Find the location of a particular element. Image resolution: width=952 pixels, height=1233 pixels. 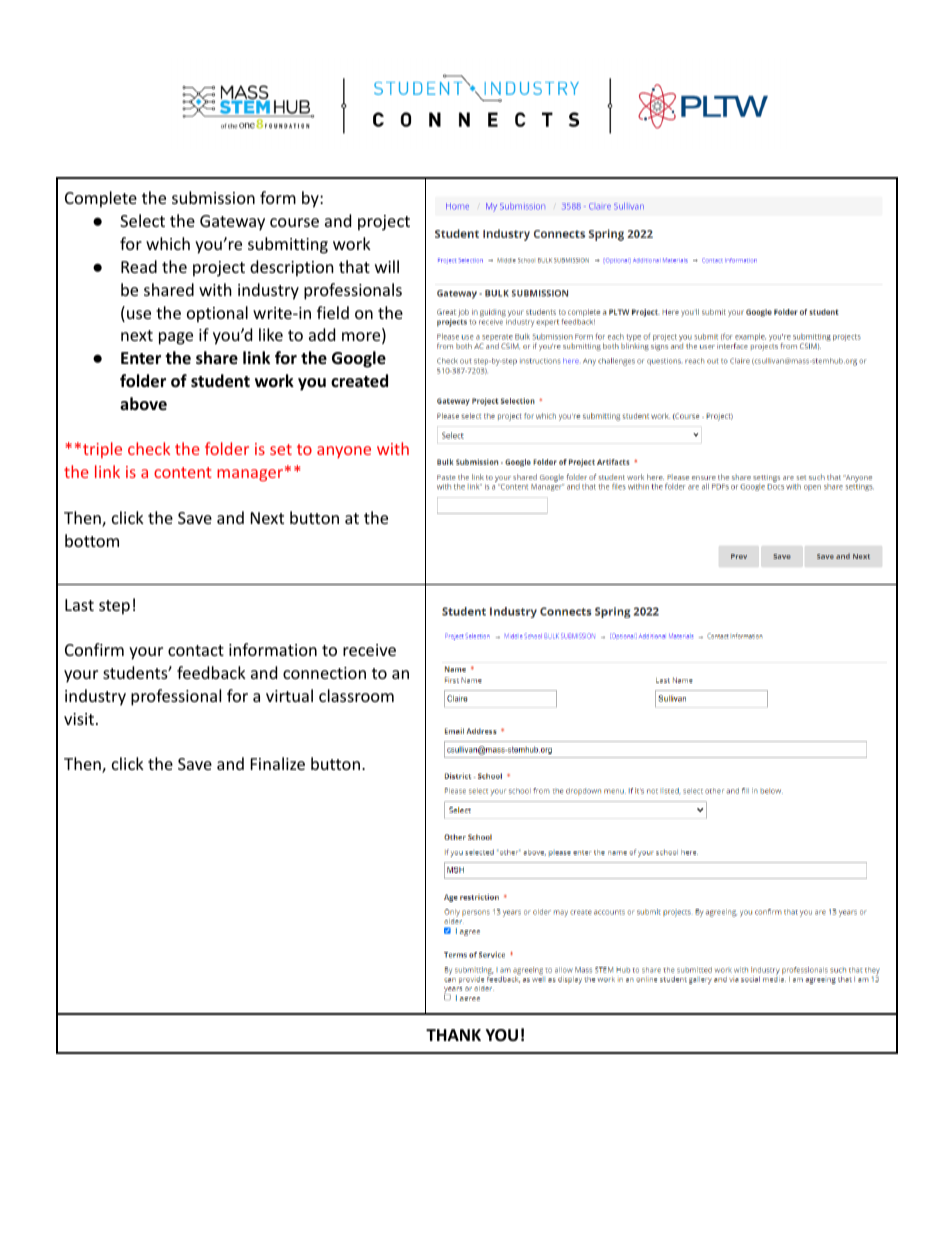

feedback is located at coordinates (211, 672).
